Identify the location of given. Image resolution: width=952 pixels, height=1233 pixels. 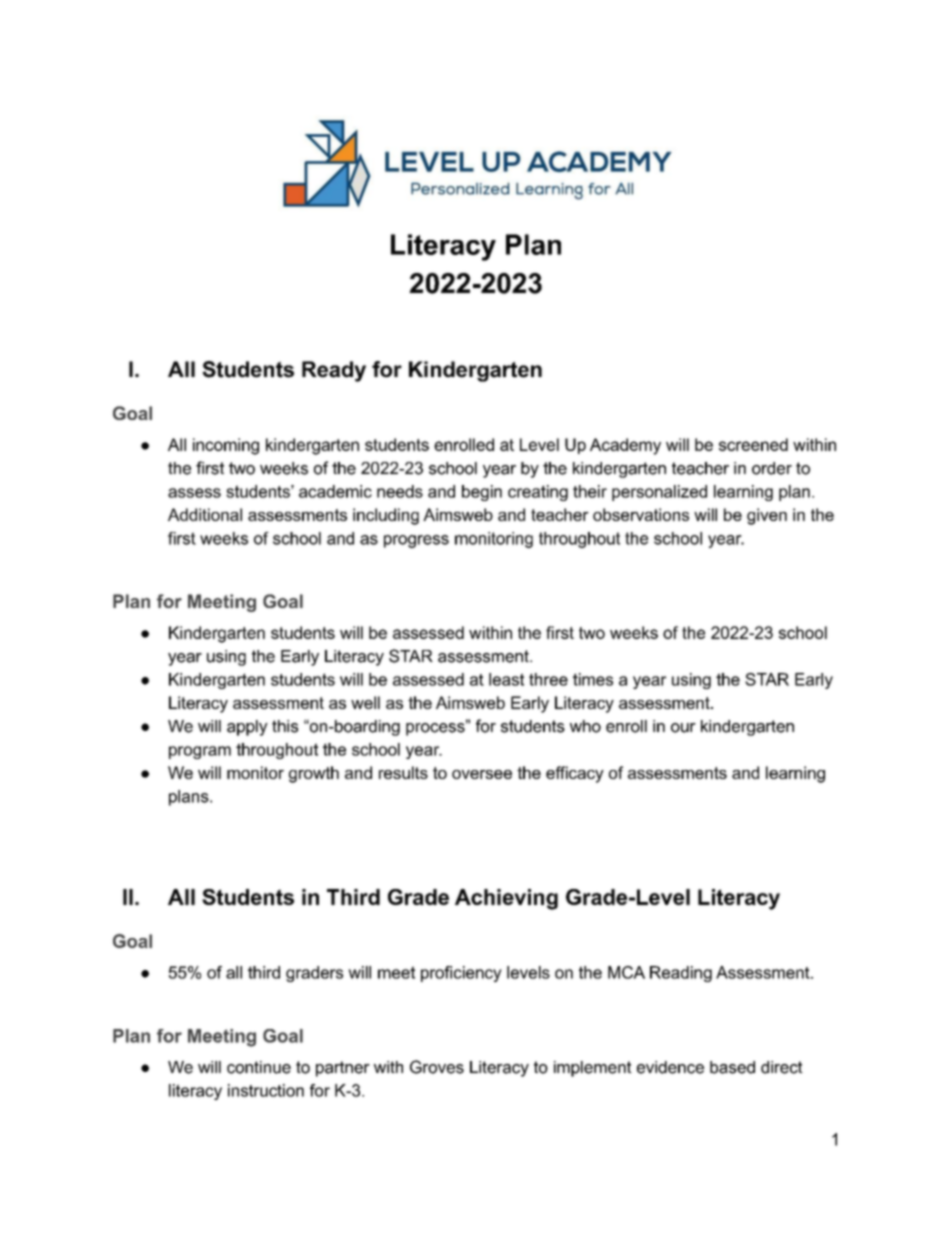
(767, 516).
